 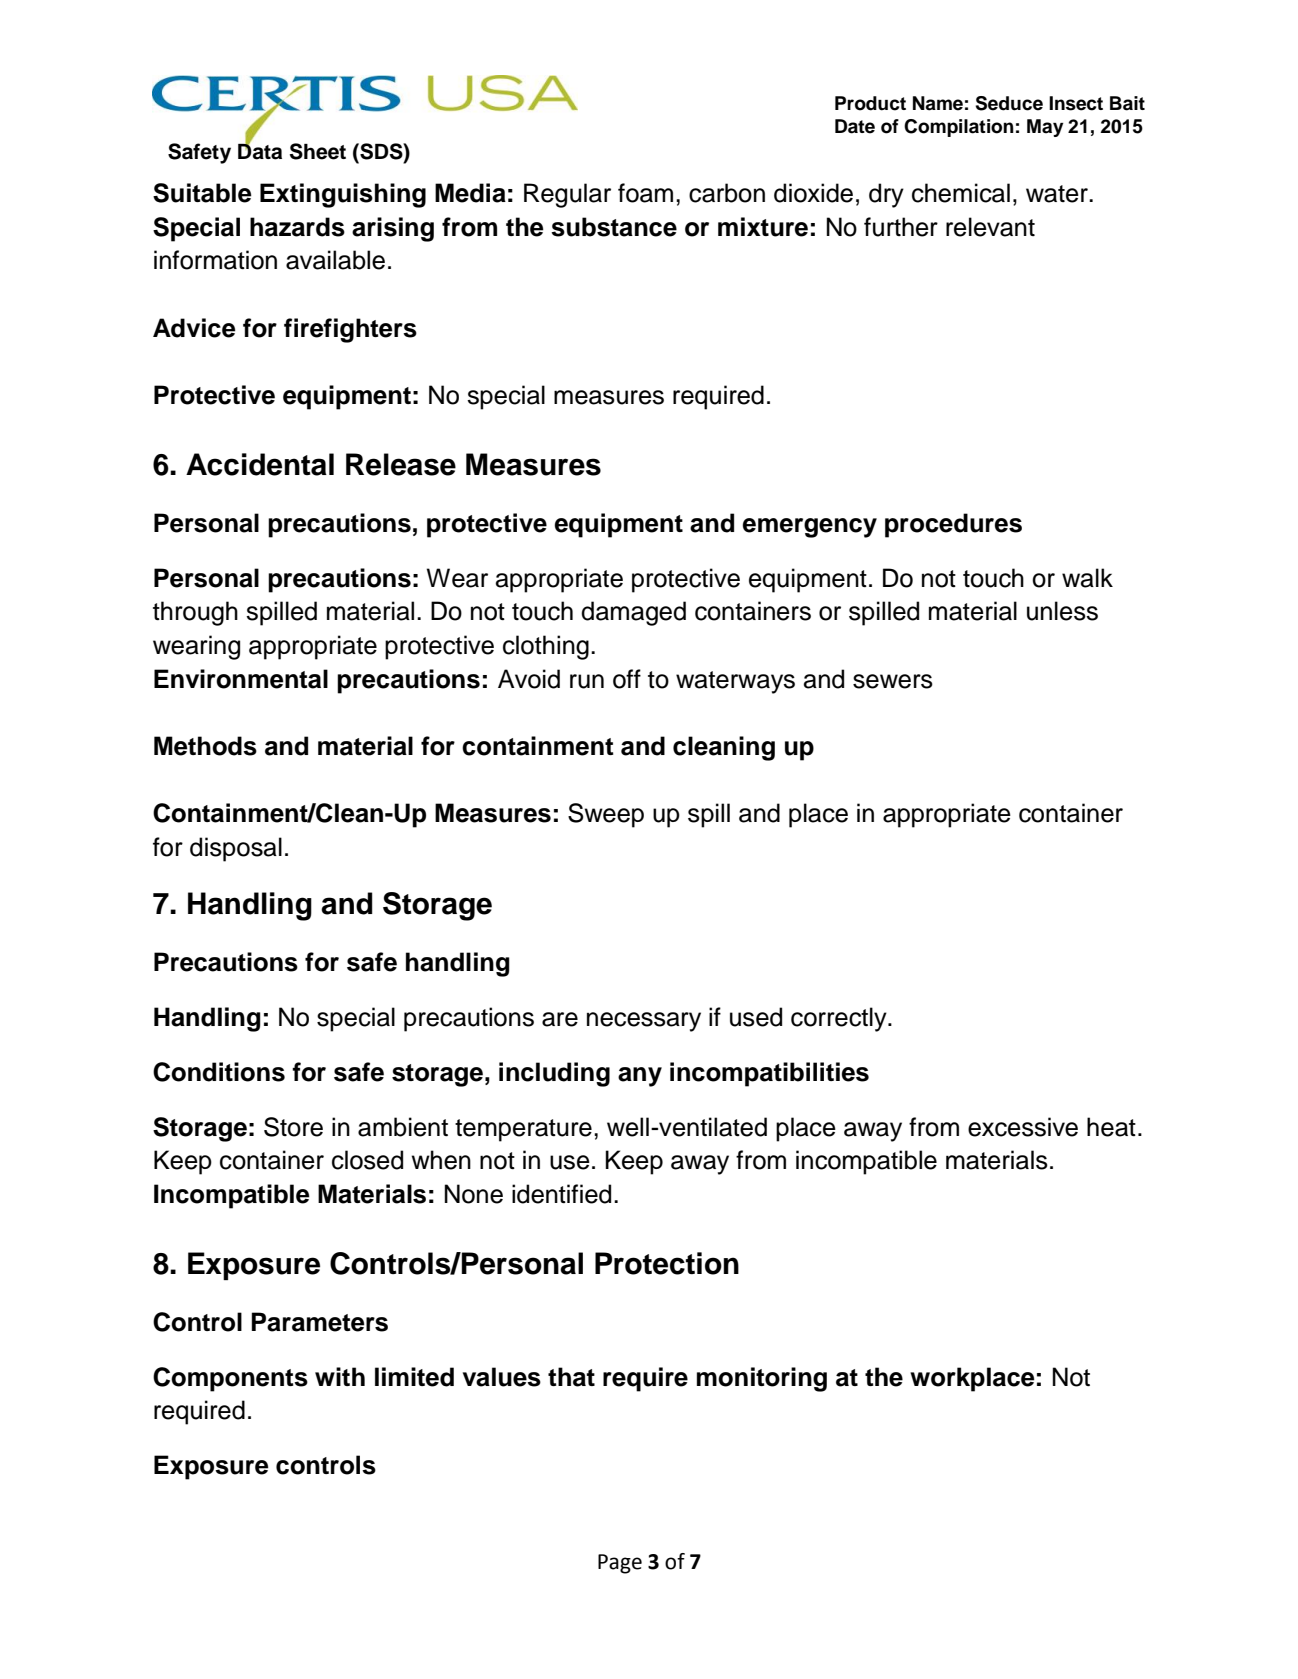 I want to click on foam, so click(x=645, y=193).
